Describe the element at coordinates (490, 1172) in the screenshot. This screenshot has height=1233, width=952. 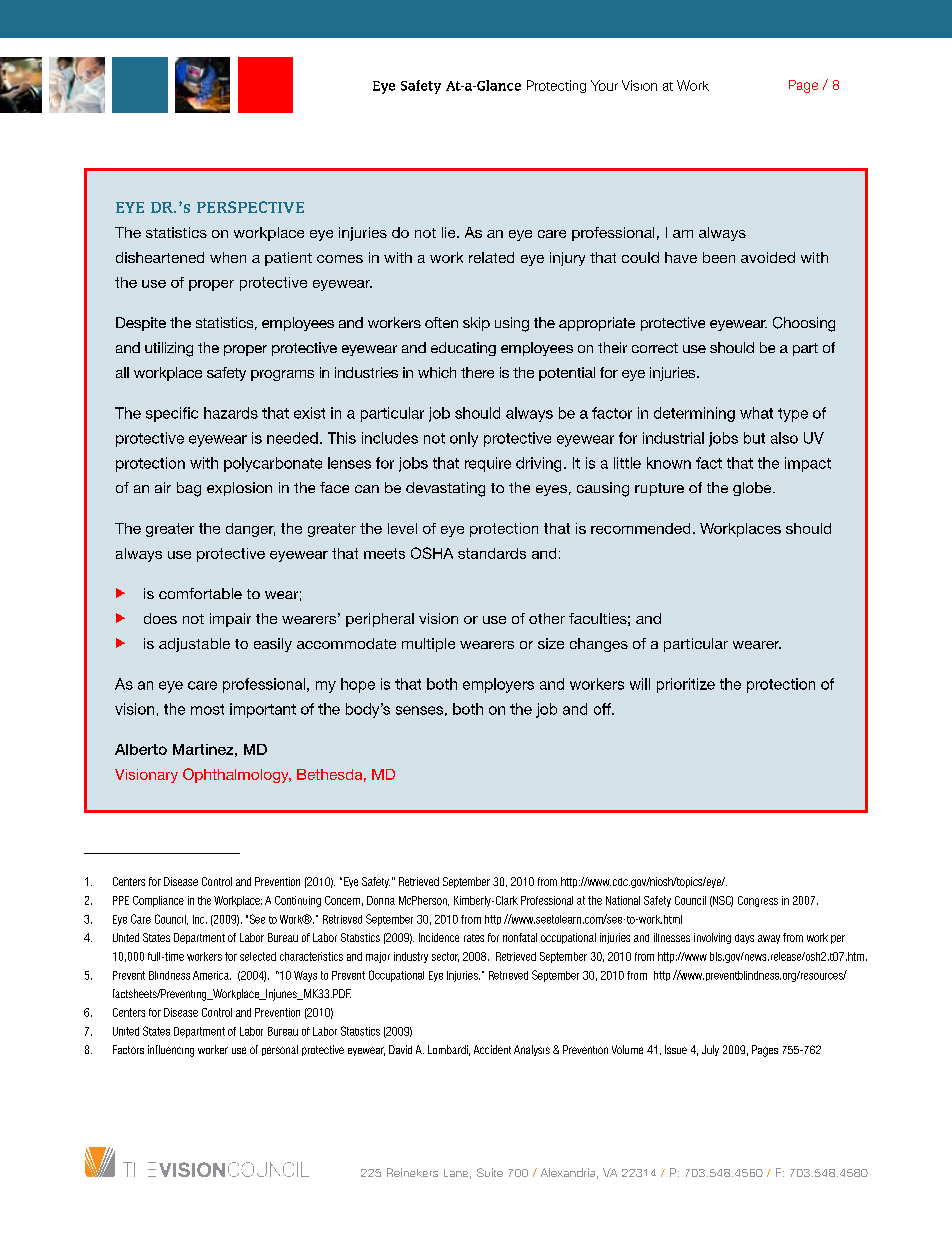
I see `Suite` at that location.
